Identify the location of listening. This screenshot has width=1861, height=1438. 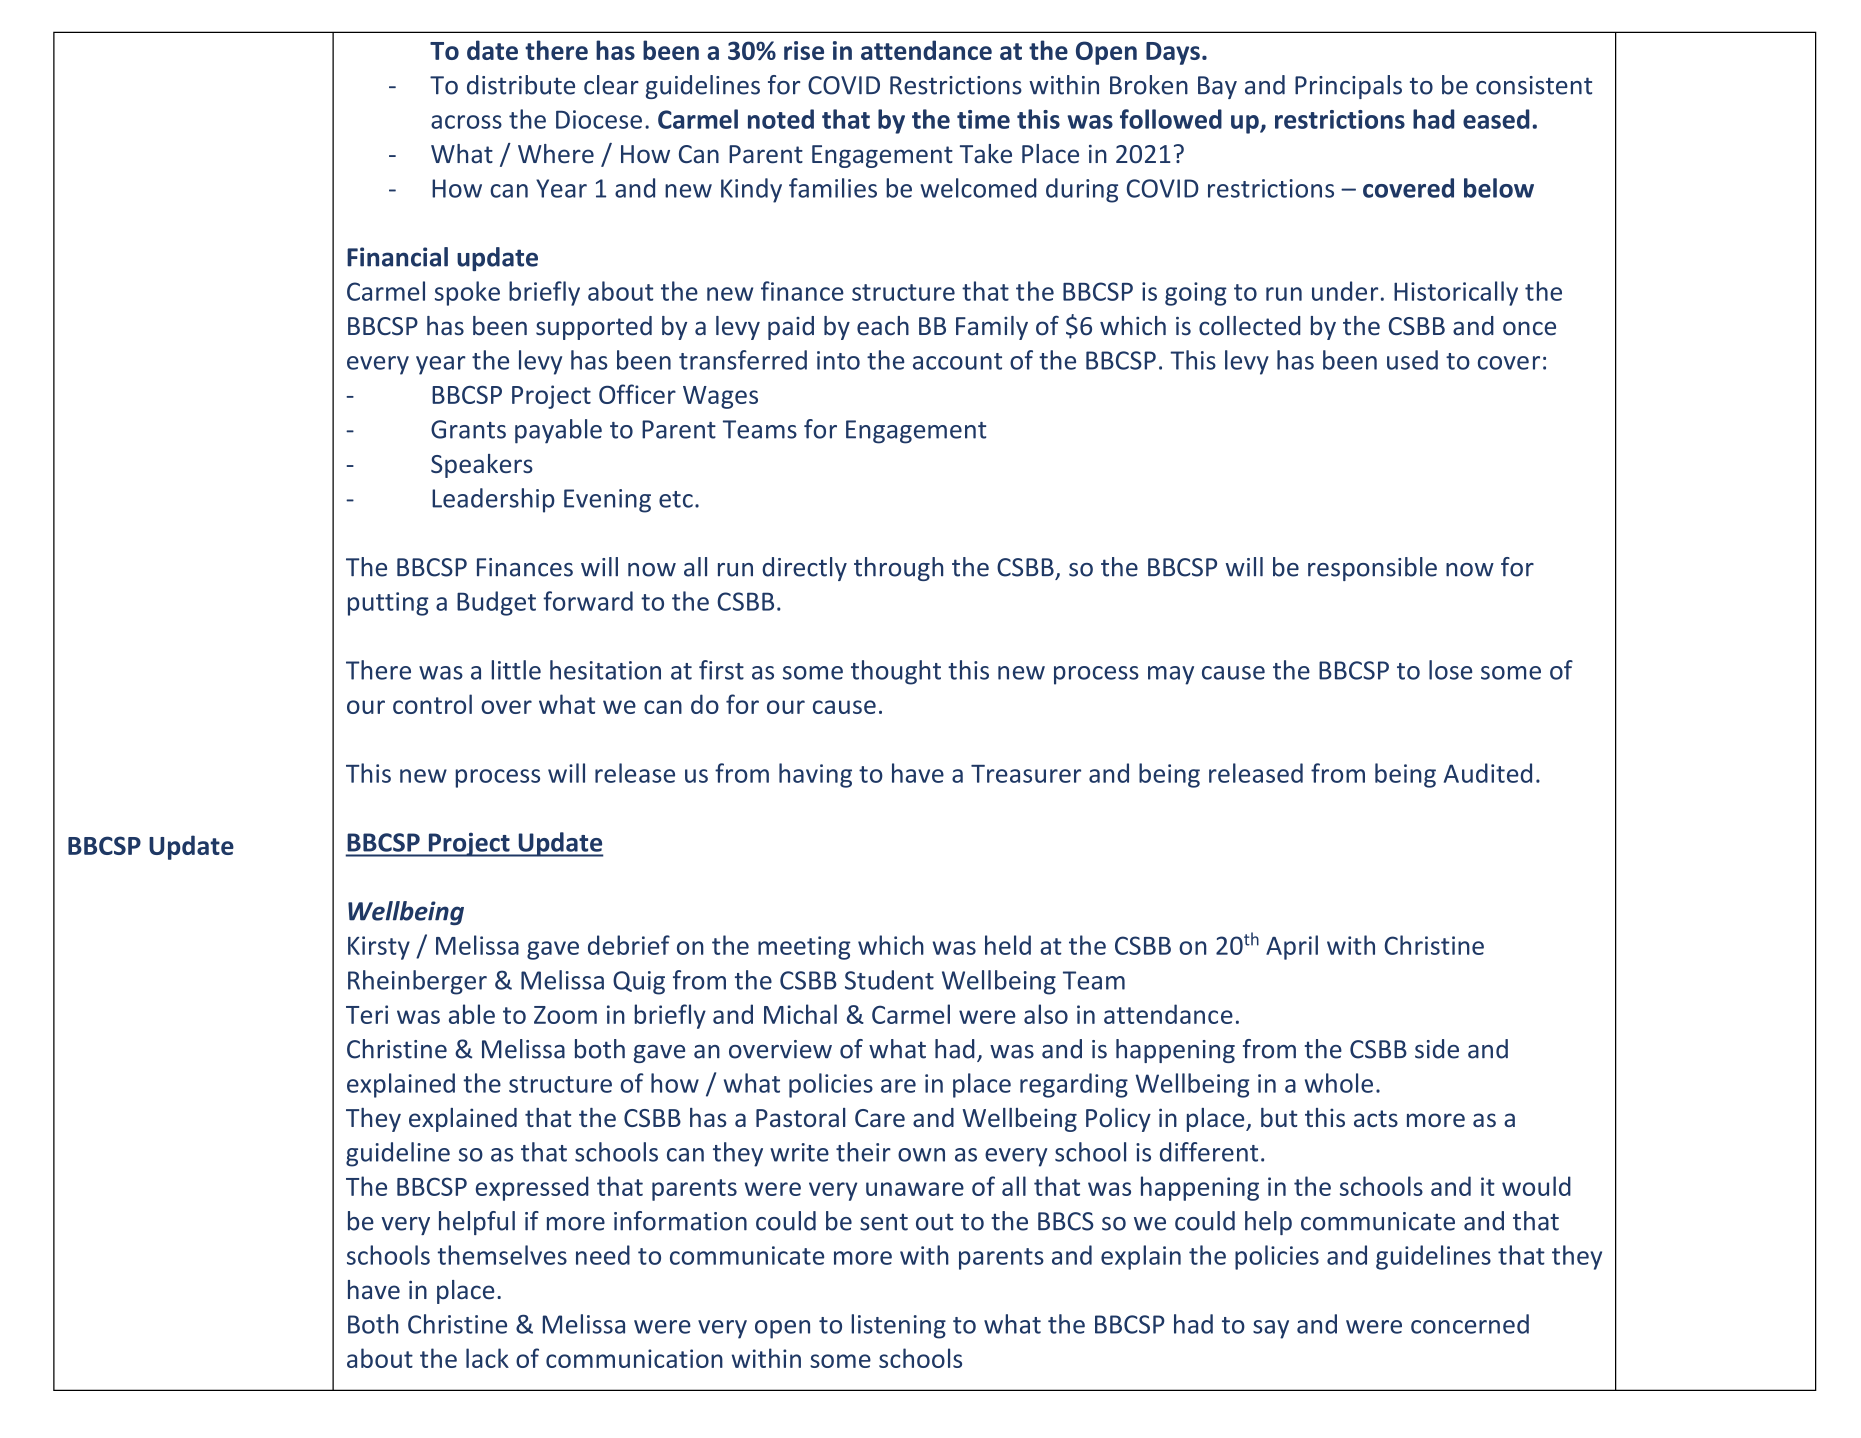
(898, 1326).
